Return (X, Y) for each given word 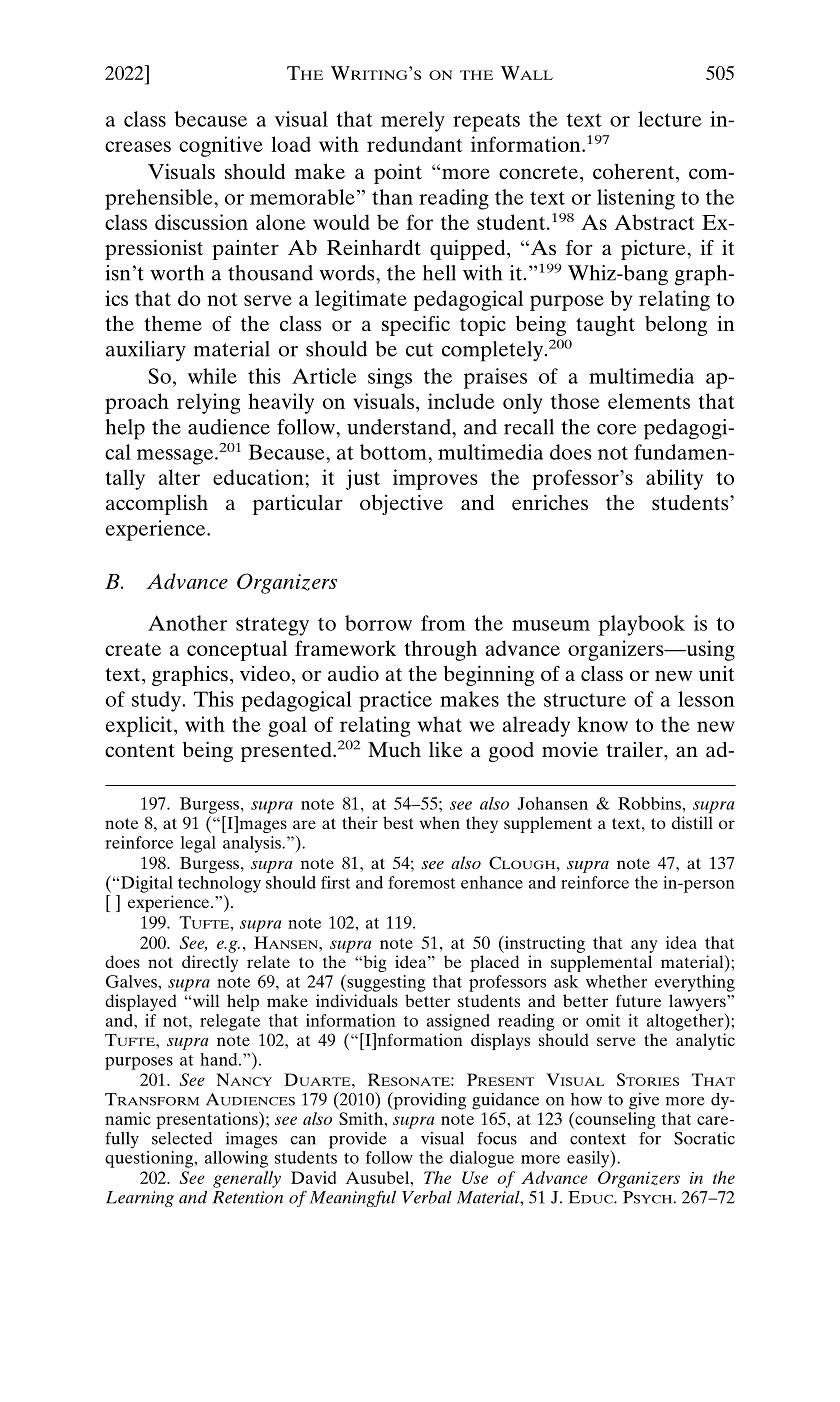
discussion (201, 222)
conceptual (237, 650)
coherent (635, 171)
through (441, 650)
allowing (236, 1159)
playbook (642, 625)
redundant (415, 144)
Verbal (427, 1197)
